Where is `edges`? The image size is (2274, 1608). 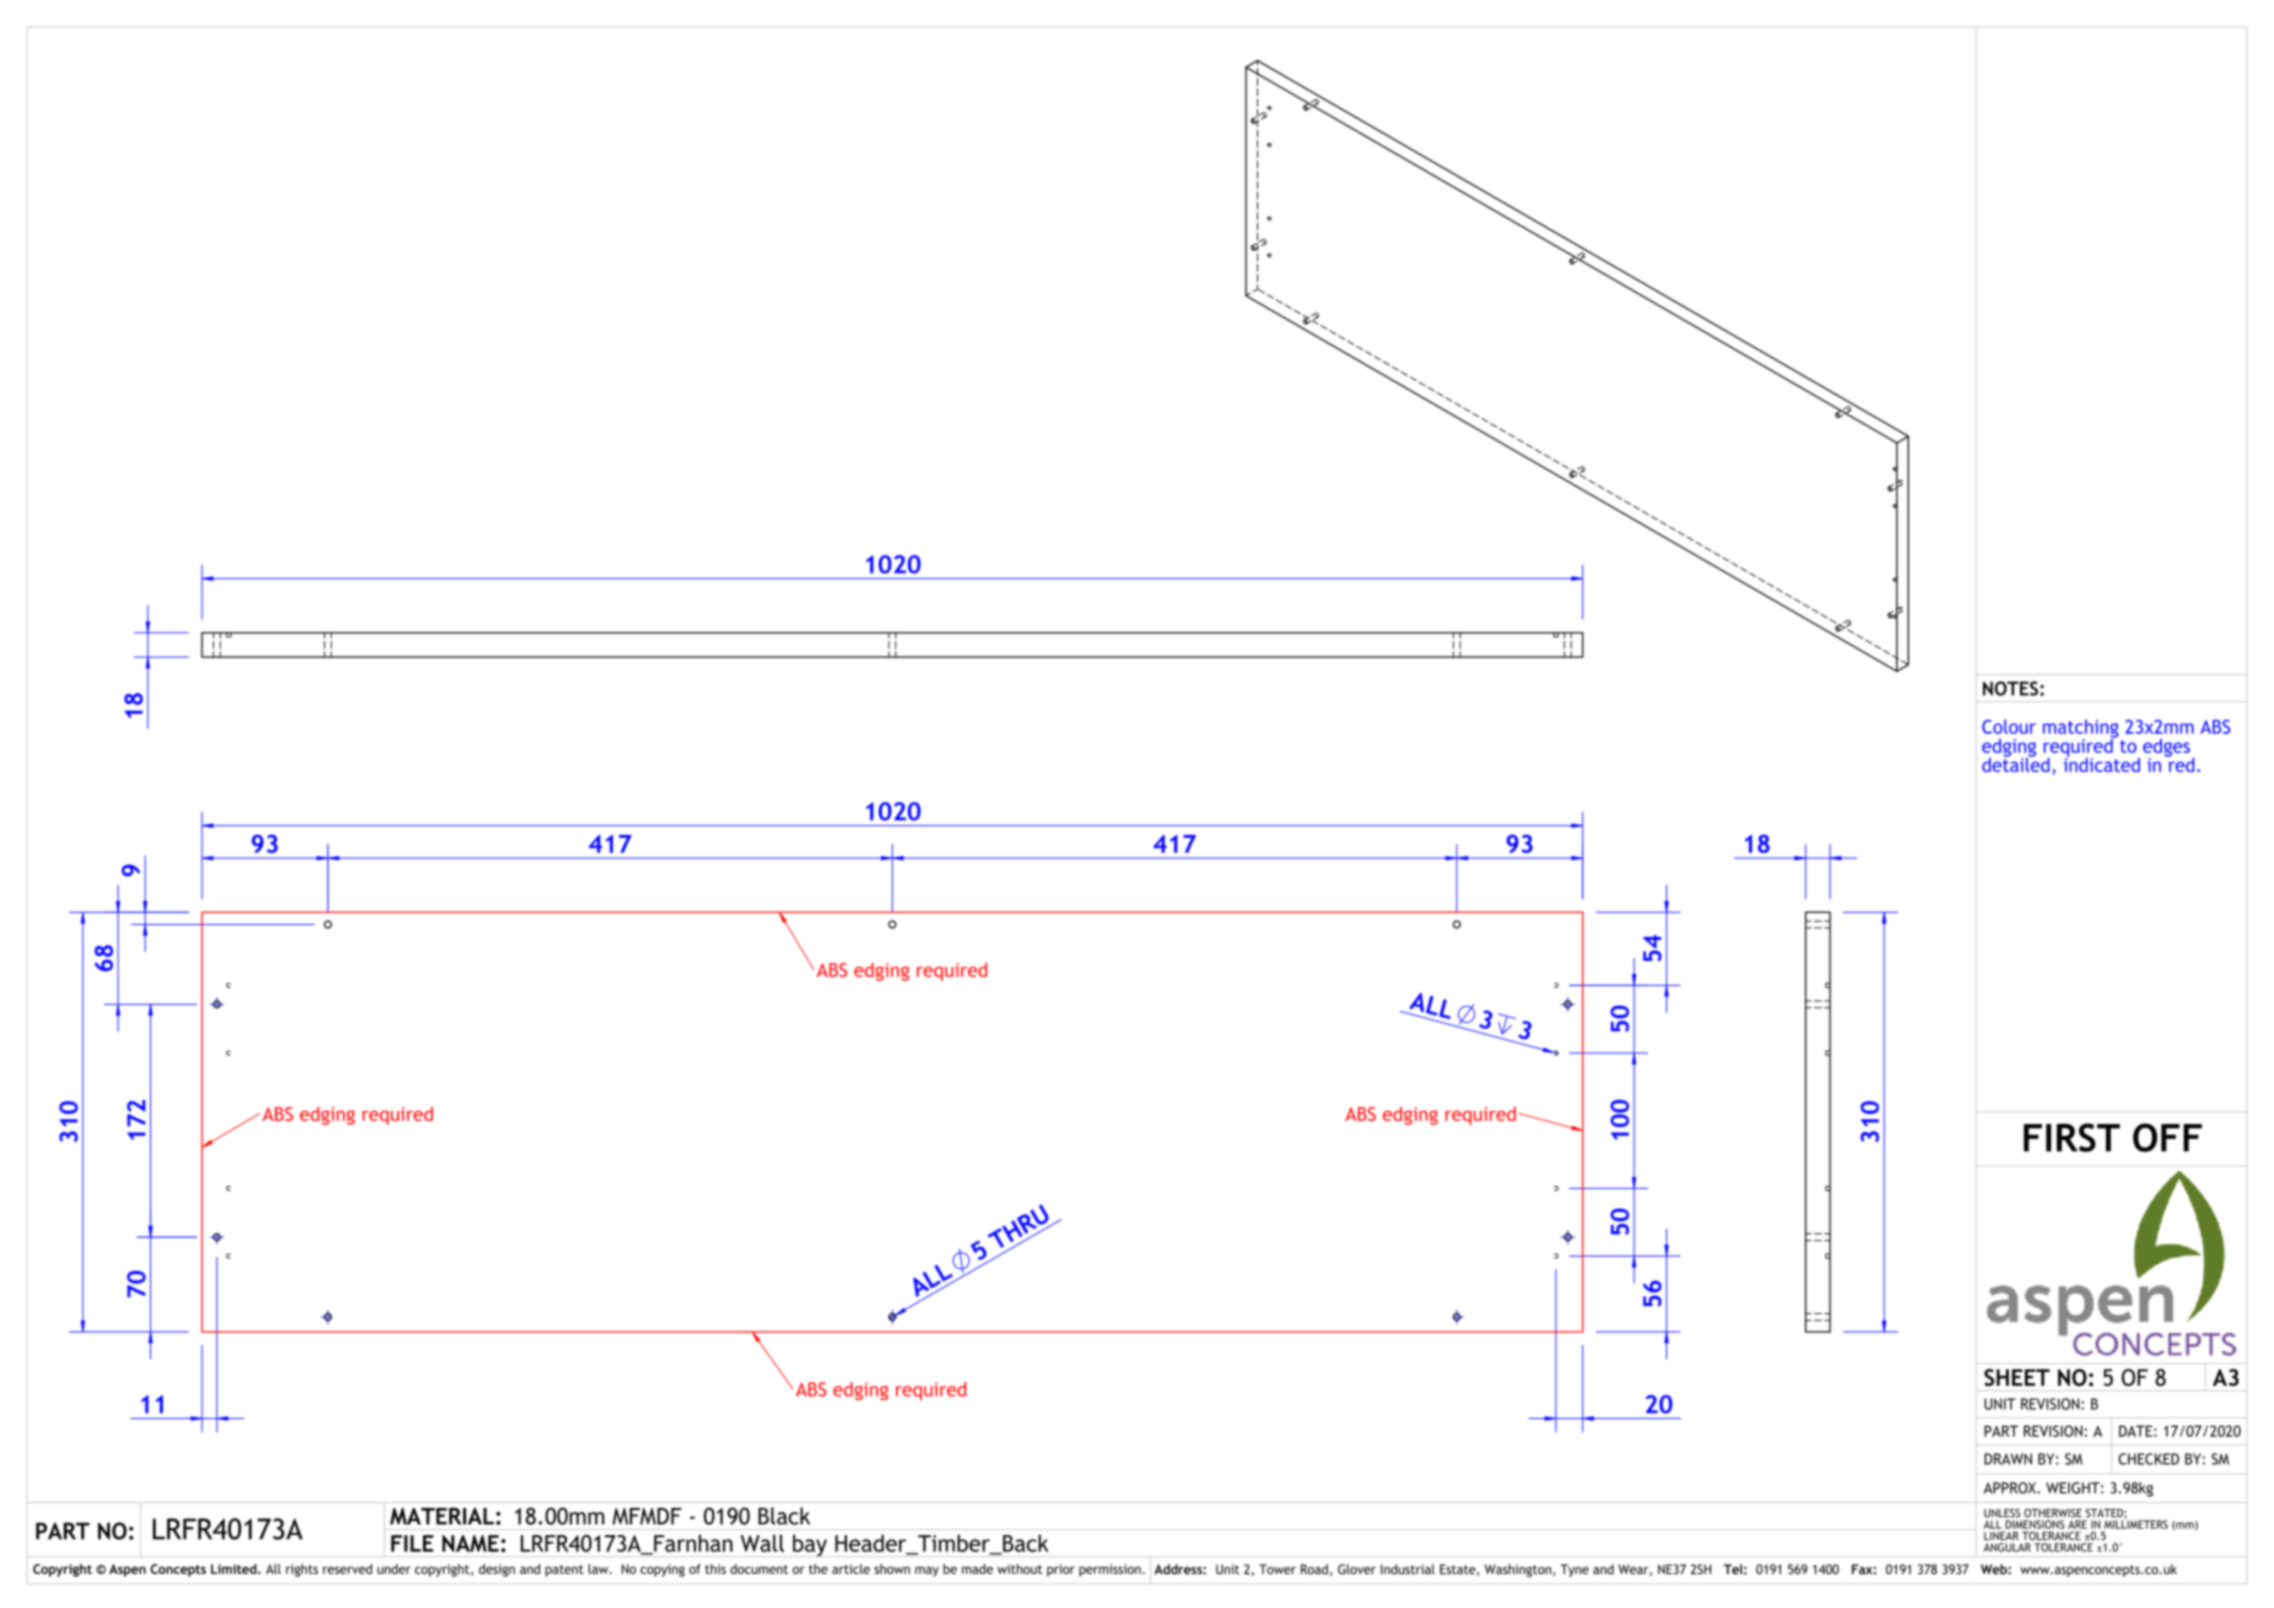 edges is located at coordinates (2166, 748).
